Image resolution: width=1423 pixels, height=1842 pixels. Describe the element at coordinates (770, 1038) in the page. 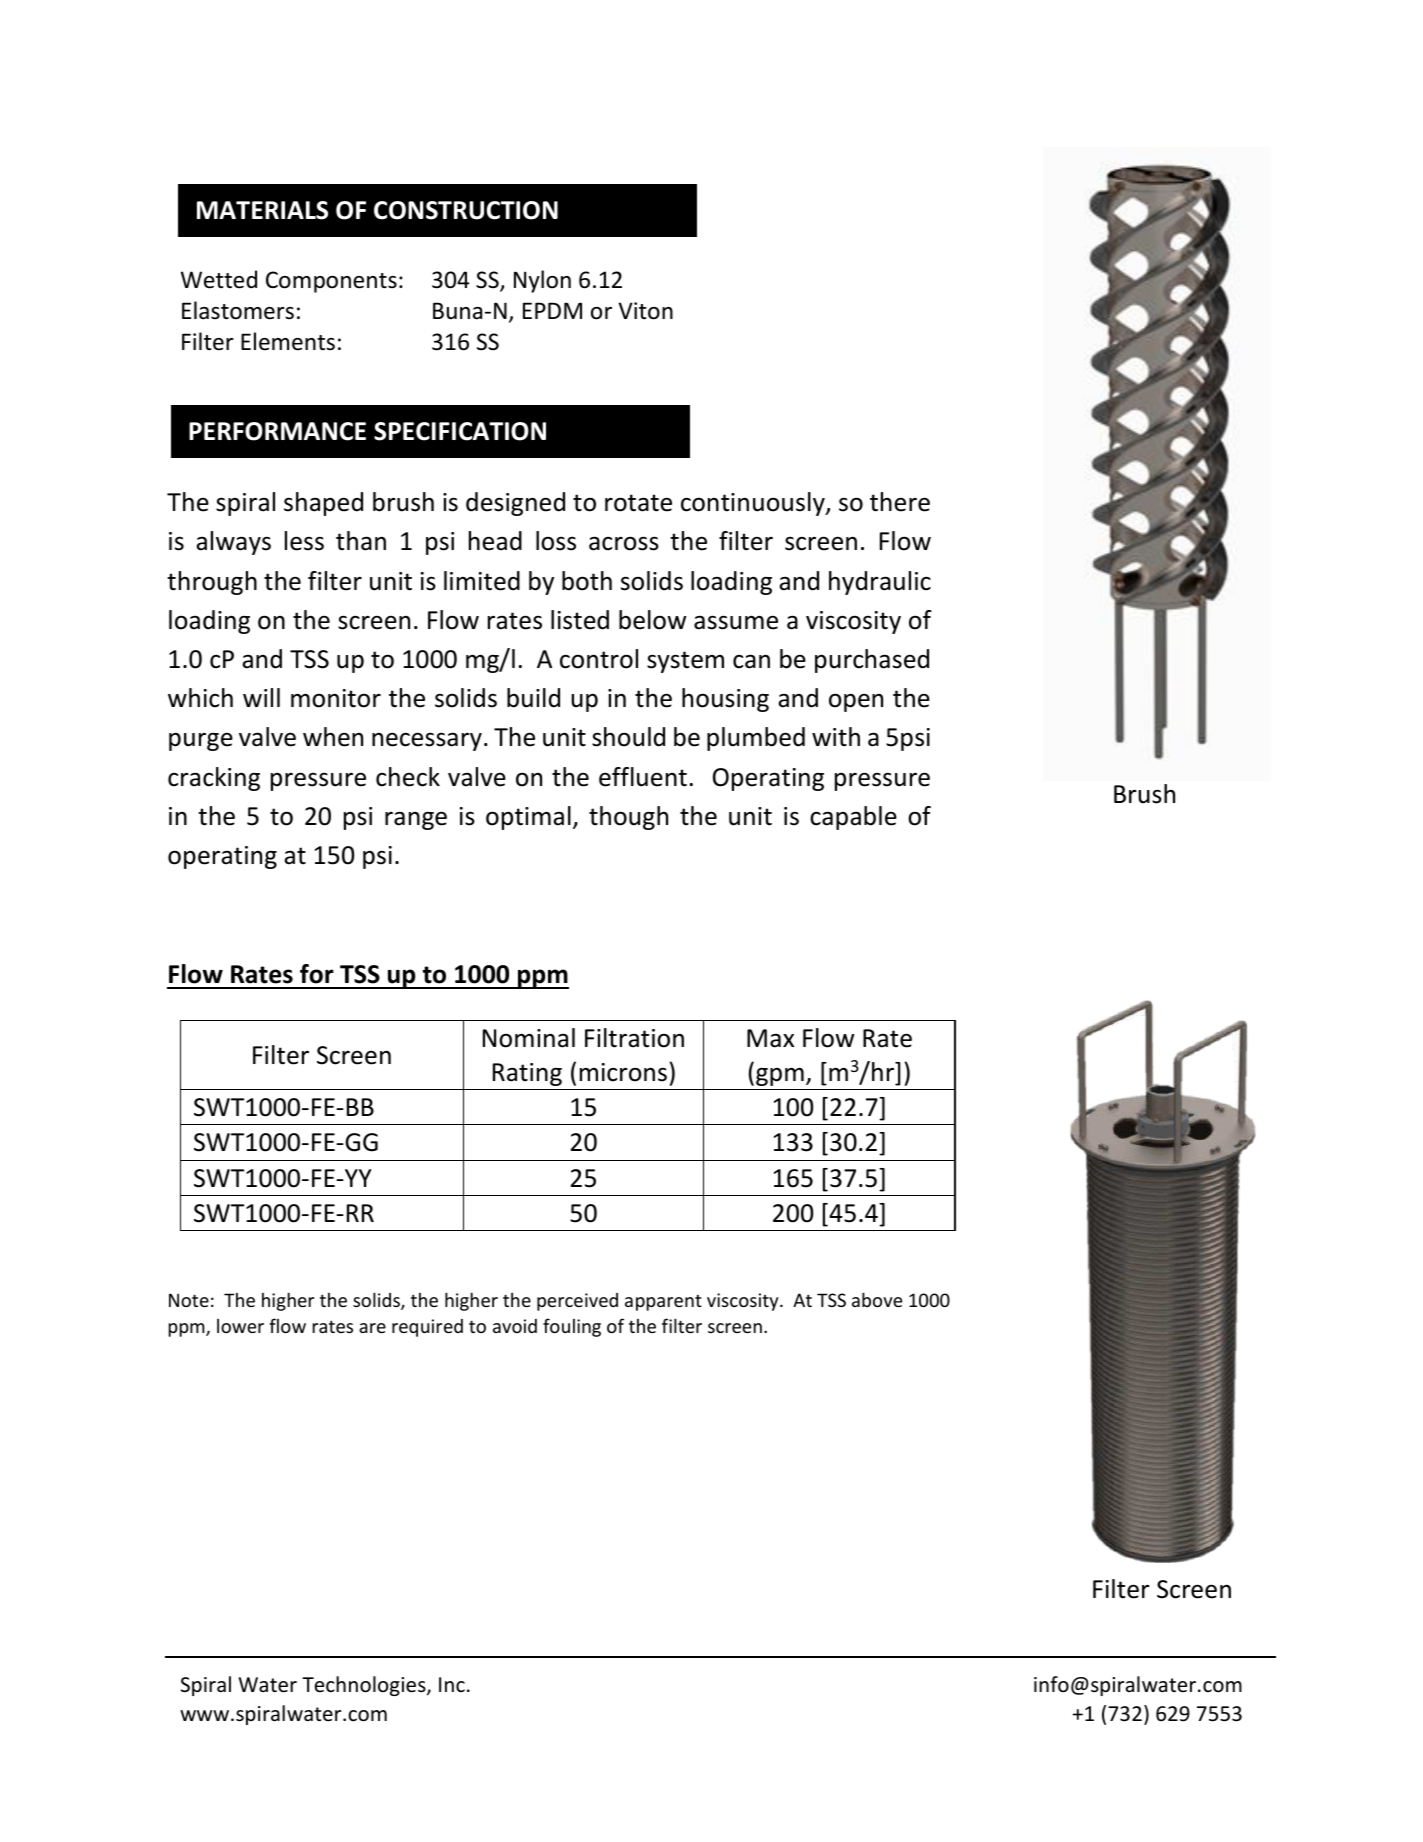

I see `Max` at that location.
